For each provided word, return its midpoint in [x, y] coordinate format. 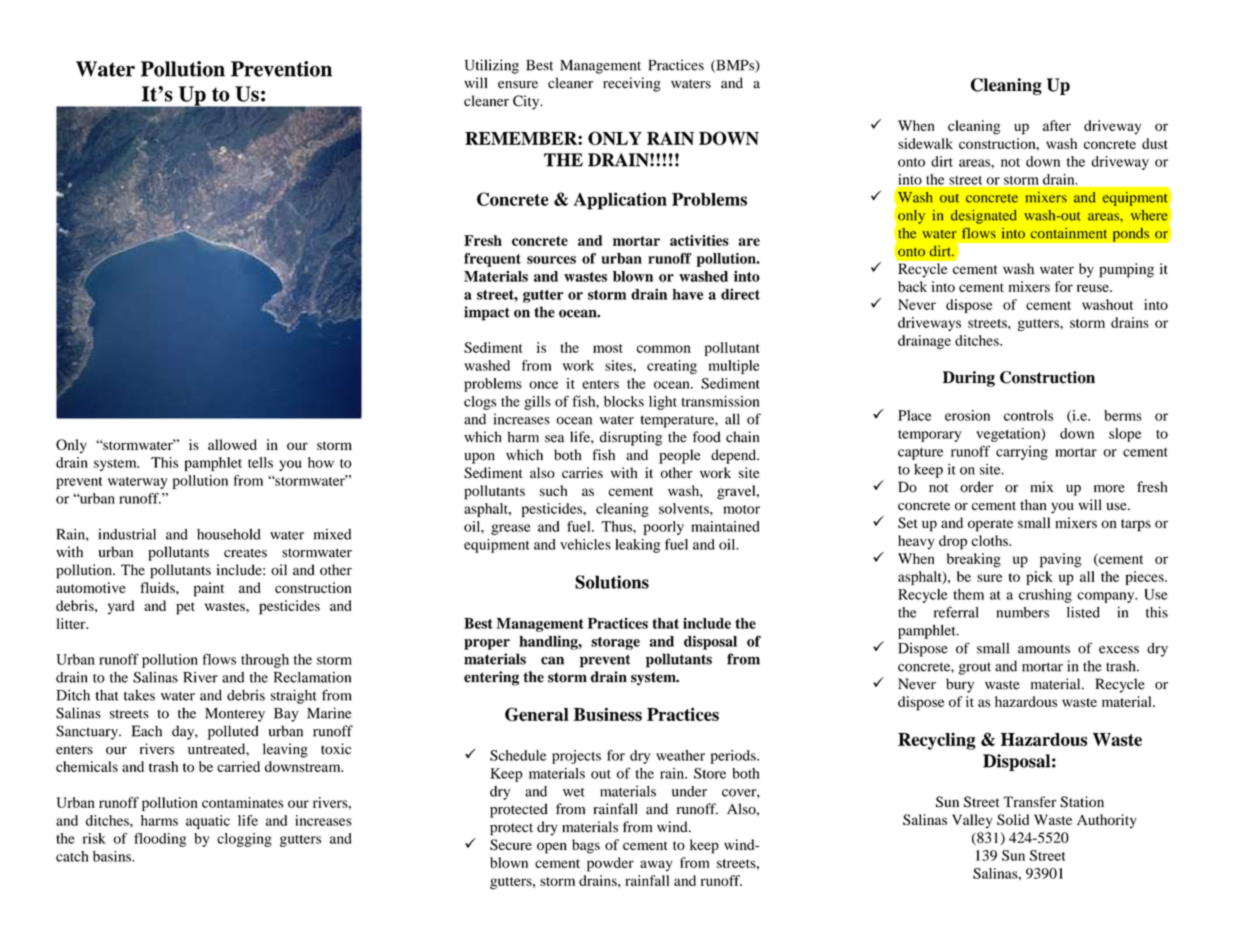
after [1057, 125]
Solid [1013, 819]
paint [209, 589]
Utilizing [492, 66]
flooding [160, 840]
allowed [232, 444]
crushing [1045, 596]
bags [586, 846]
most [608, 348]
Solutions [612, 582]
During [969, 379]
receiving [632, 84]
